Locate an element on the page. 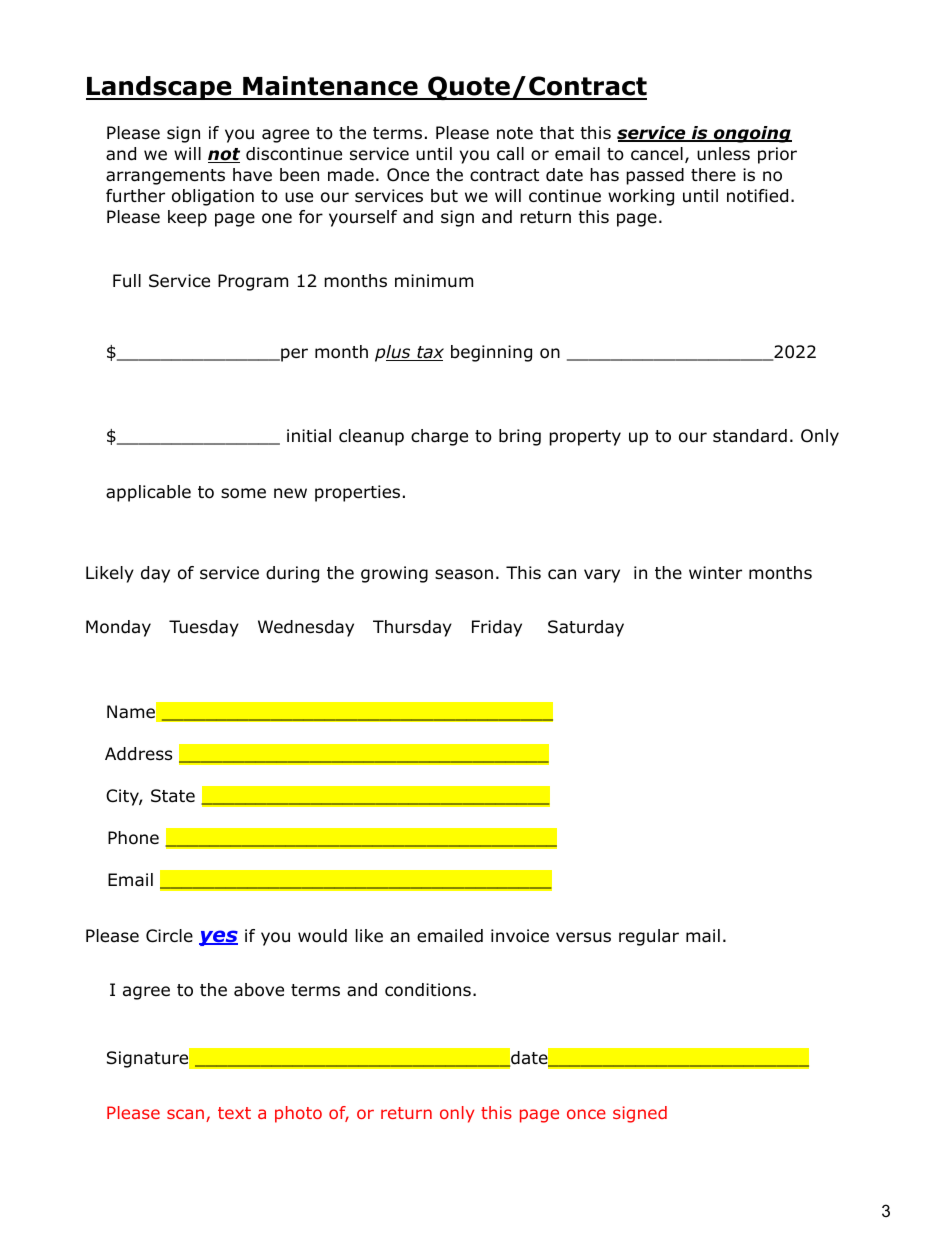 The image size is (952, 1233). note is located at coordinates (515, 133).
